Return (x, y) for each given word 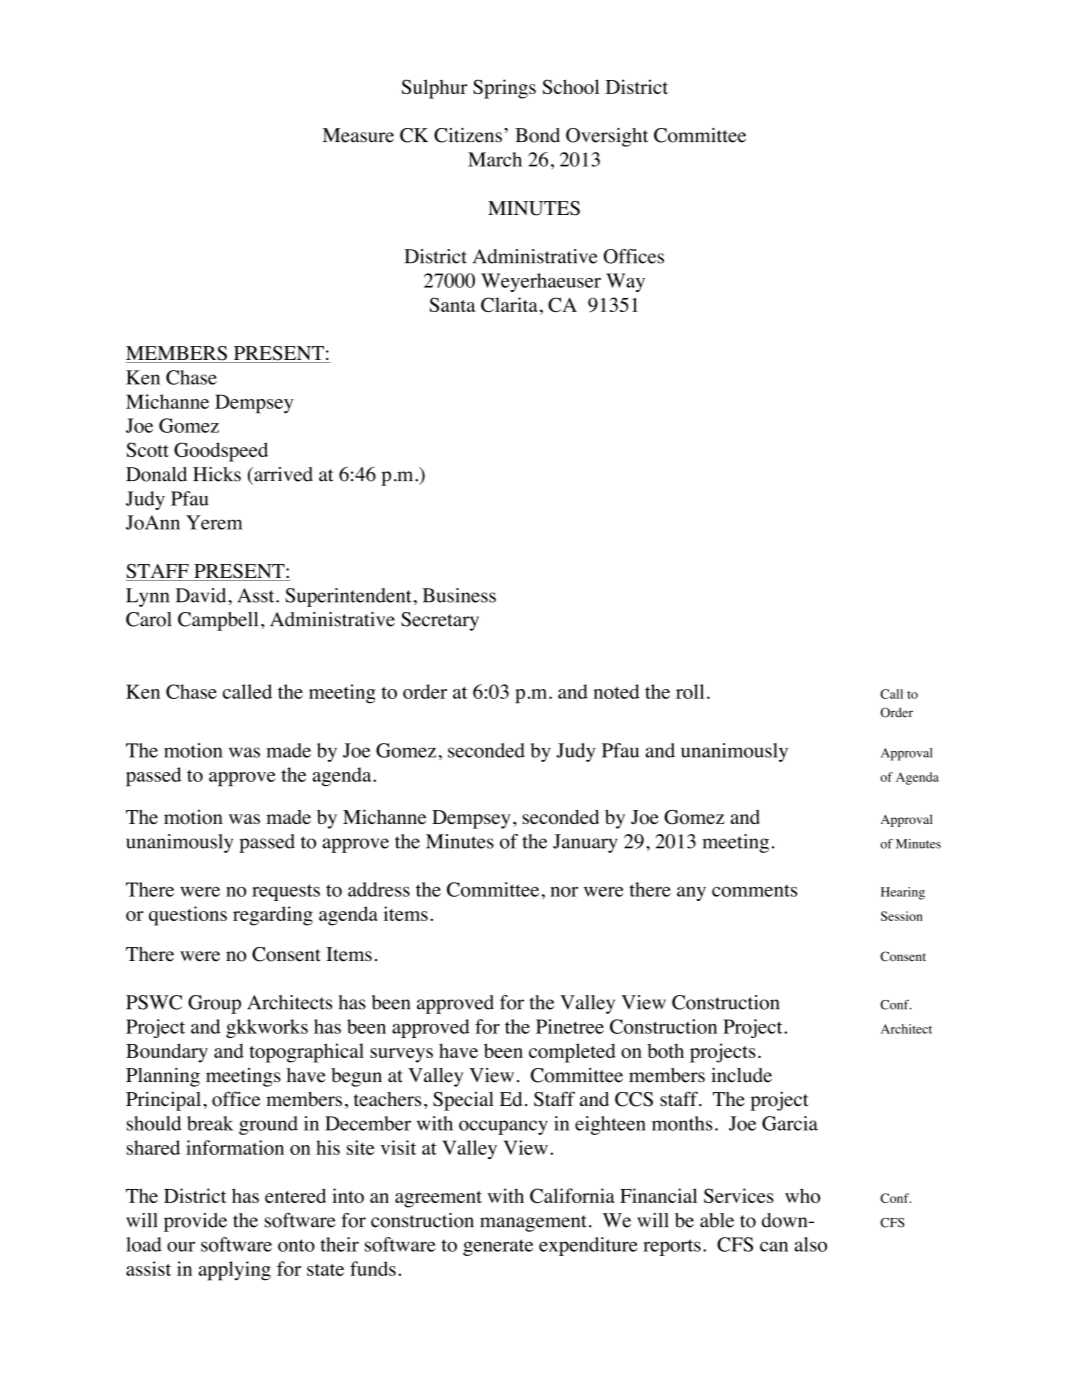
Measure (358, 135)
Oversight (607, 137)
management (533, 1223)
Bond (537, 135)
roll (690, 691)
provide (195, 1222)
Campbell (218, 621)
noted (617, 691)
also (810, 1244)
